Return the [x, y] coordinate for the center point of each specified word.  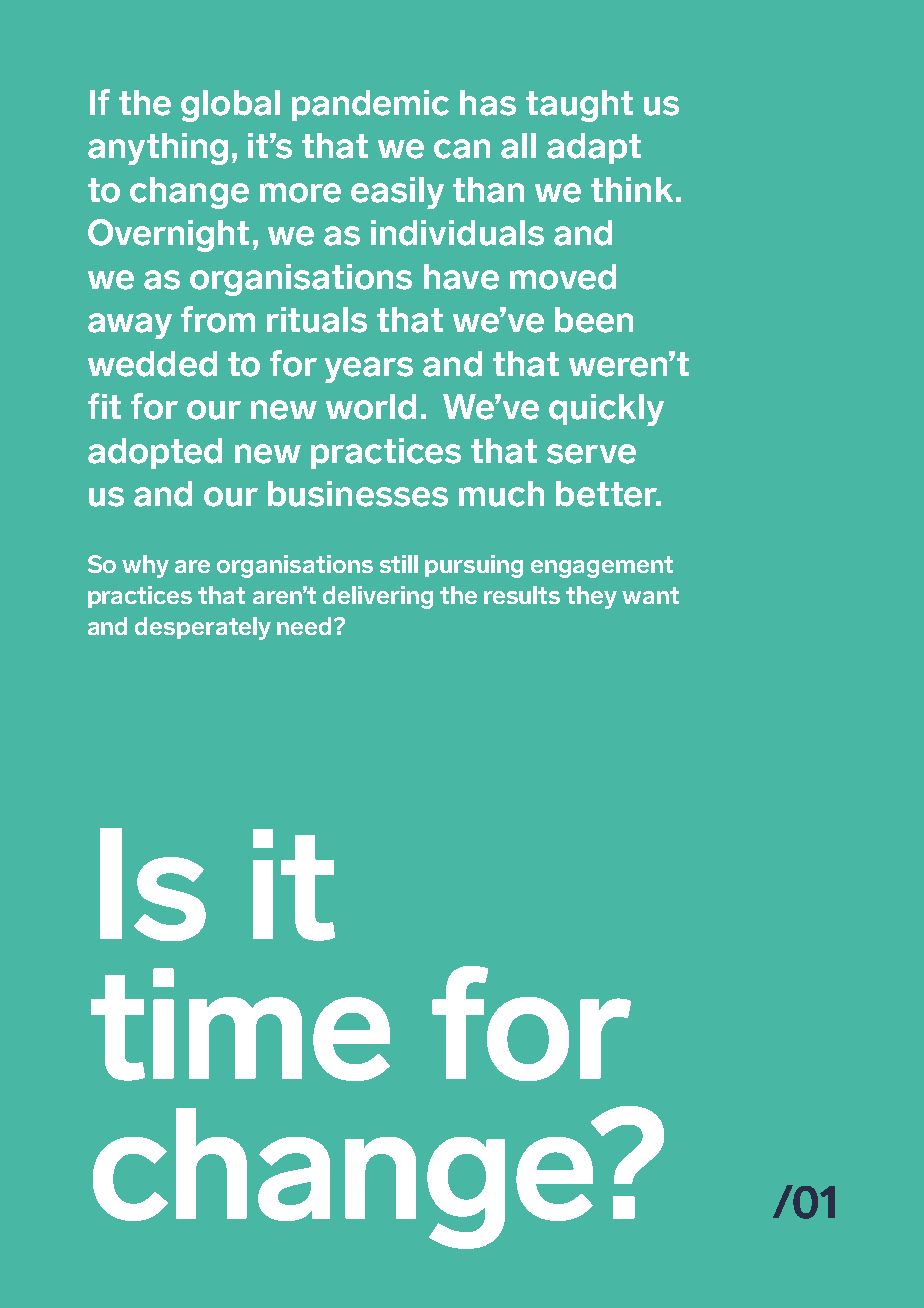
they [591, 597]
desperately [203, 628]
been [594, 320]
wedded [152, 364]
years [369, 370]
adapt [594, 148]
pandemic [370, 105]
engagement [602, 567]
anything [158, 149]
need [306, 626]
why [145, 566]
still [399, 564]
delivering [378, 597]
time [240, 1024]
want [650, 595]
